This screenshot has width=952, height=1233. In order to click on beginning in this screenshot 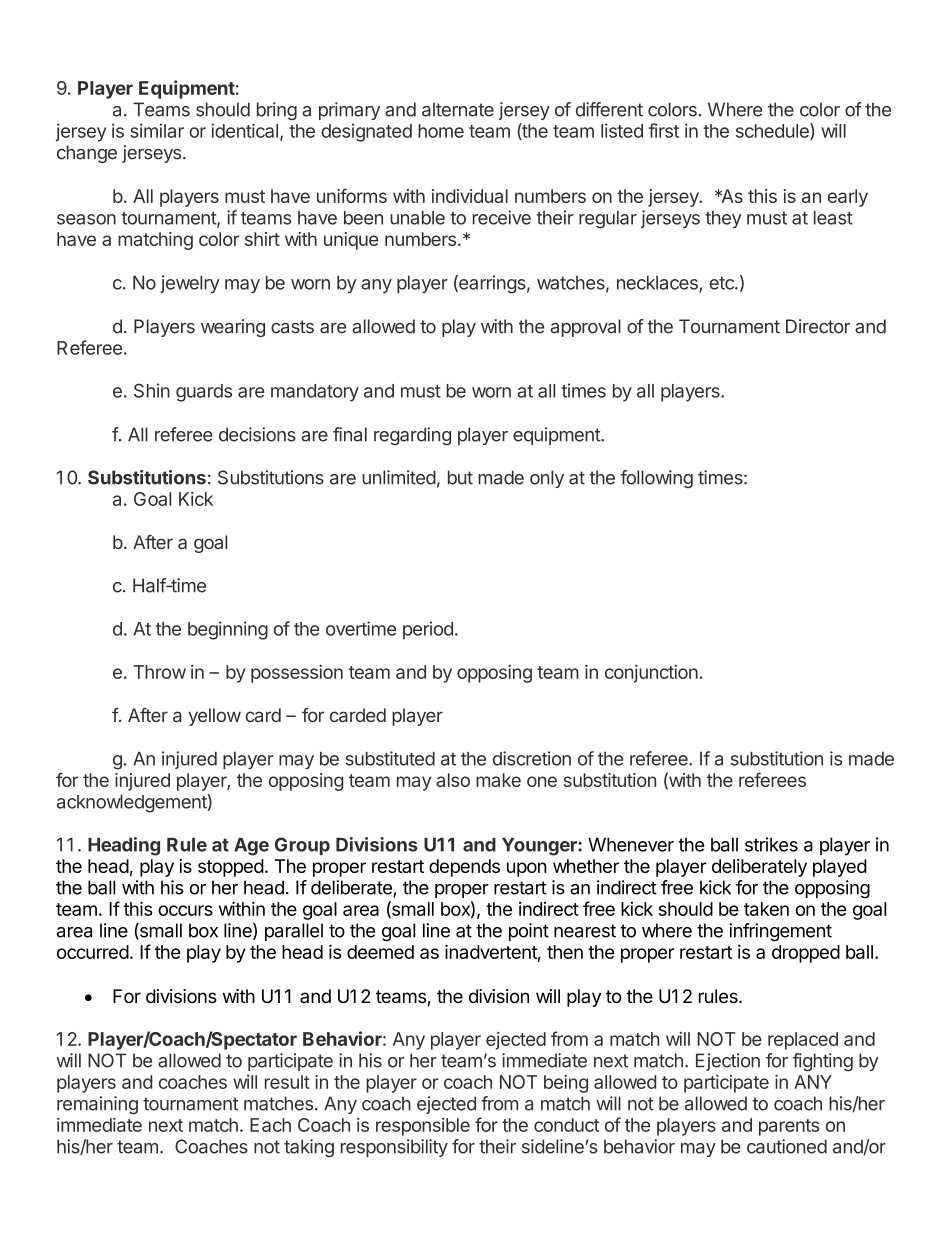, I will do `click(228, 630)`.
